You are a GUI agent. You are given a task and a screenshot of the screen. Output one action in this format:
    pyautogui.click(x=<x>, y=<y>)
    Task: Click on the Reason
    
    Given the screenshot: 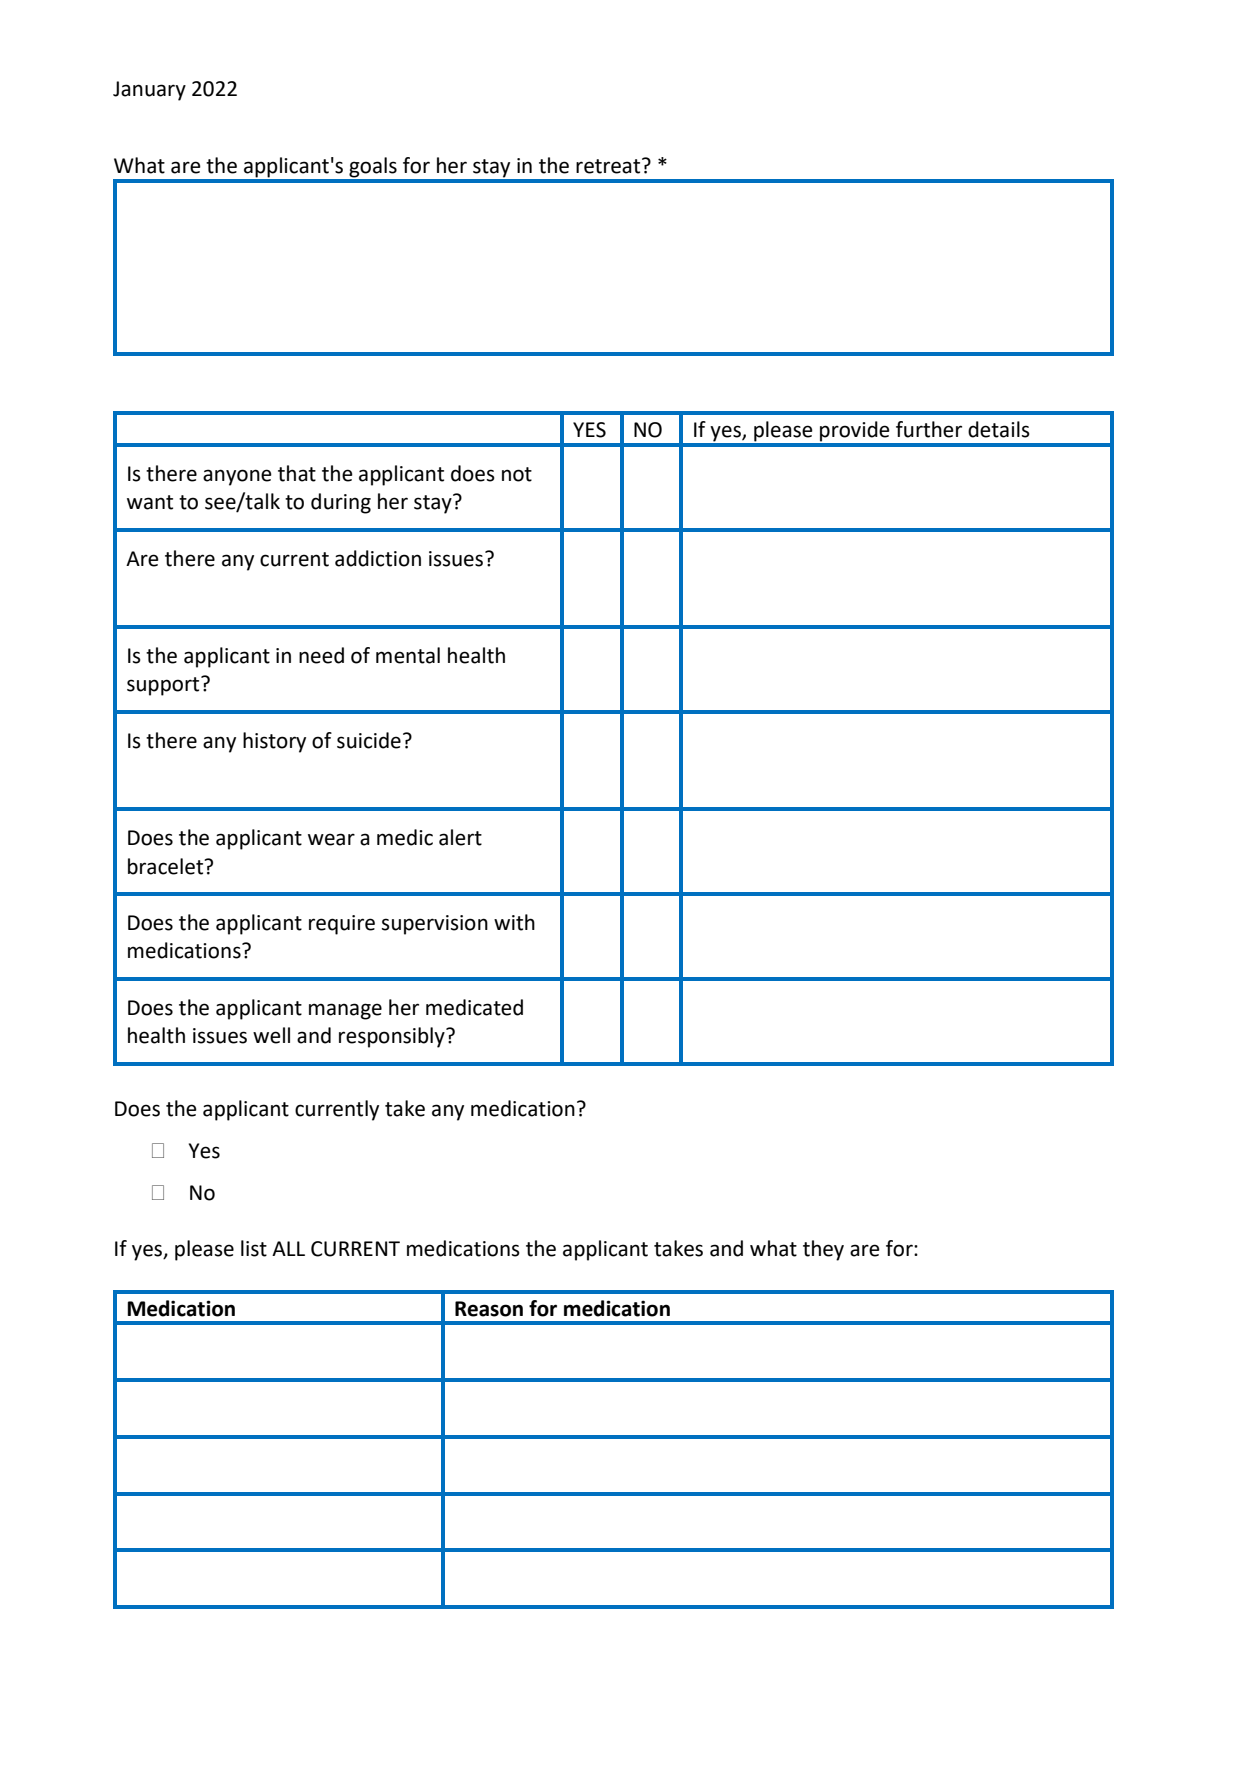 What is the action you would take?
    pyautogui.click(x=489, y=1309)
